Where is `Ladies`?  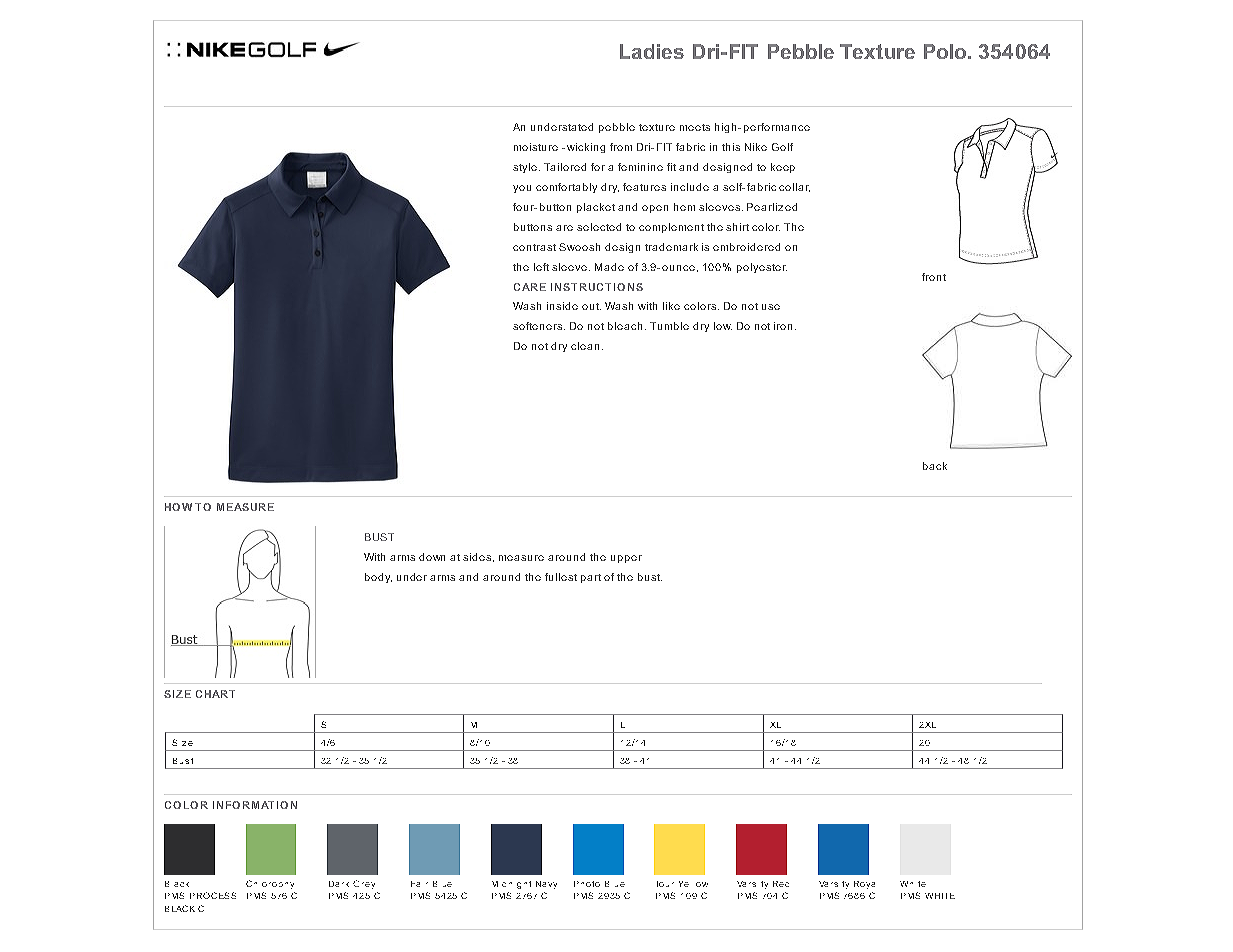
Ladies is located at coordinates (652, 51).
